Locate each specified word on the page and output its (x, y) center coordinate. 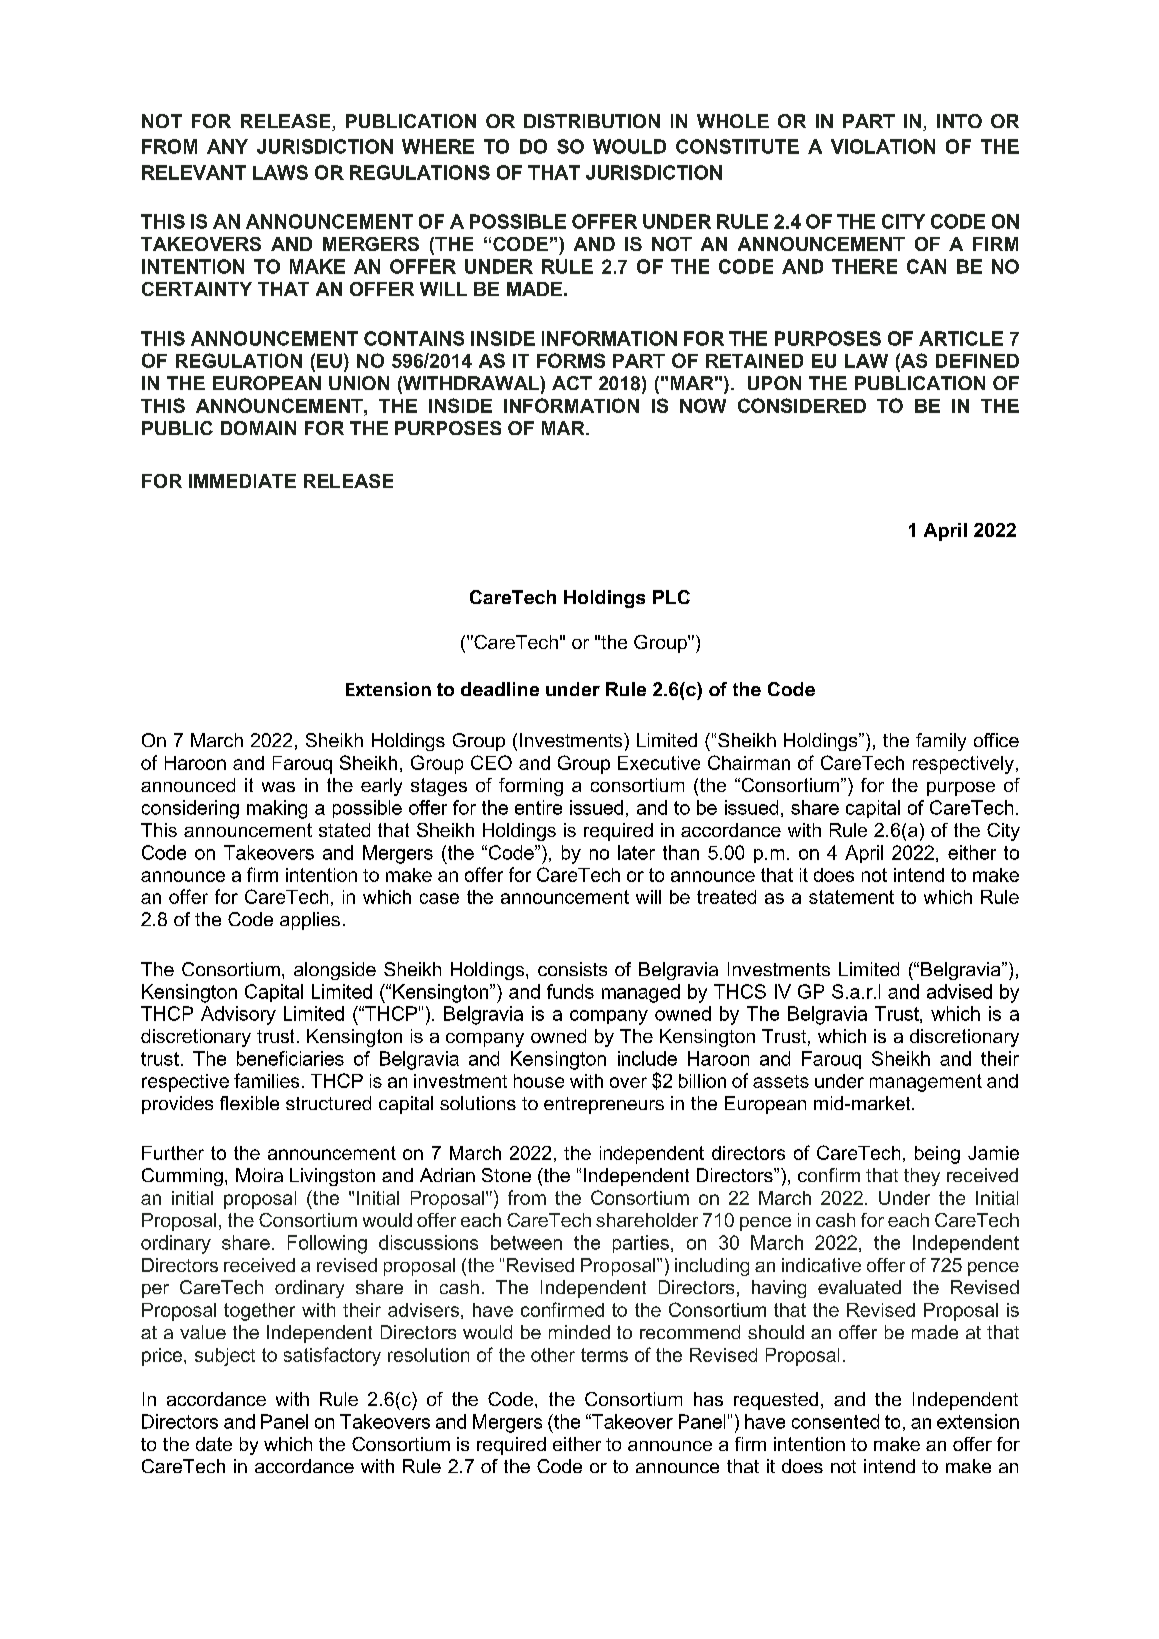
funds (570, 991)
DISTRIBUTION (592, 121)
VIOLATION (883, 146)
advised (959, 991)
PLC (671, 597)
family (941, 742)
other (553, 1355)
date (214, 1444)
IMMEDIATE (242, 481)
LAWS (280, 172)
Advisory (238, 1015)
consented (835, 1421)
